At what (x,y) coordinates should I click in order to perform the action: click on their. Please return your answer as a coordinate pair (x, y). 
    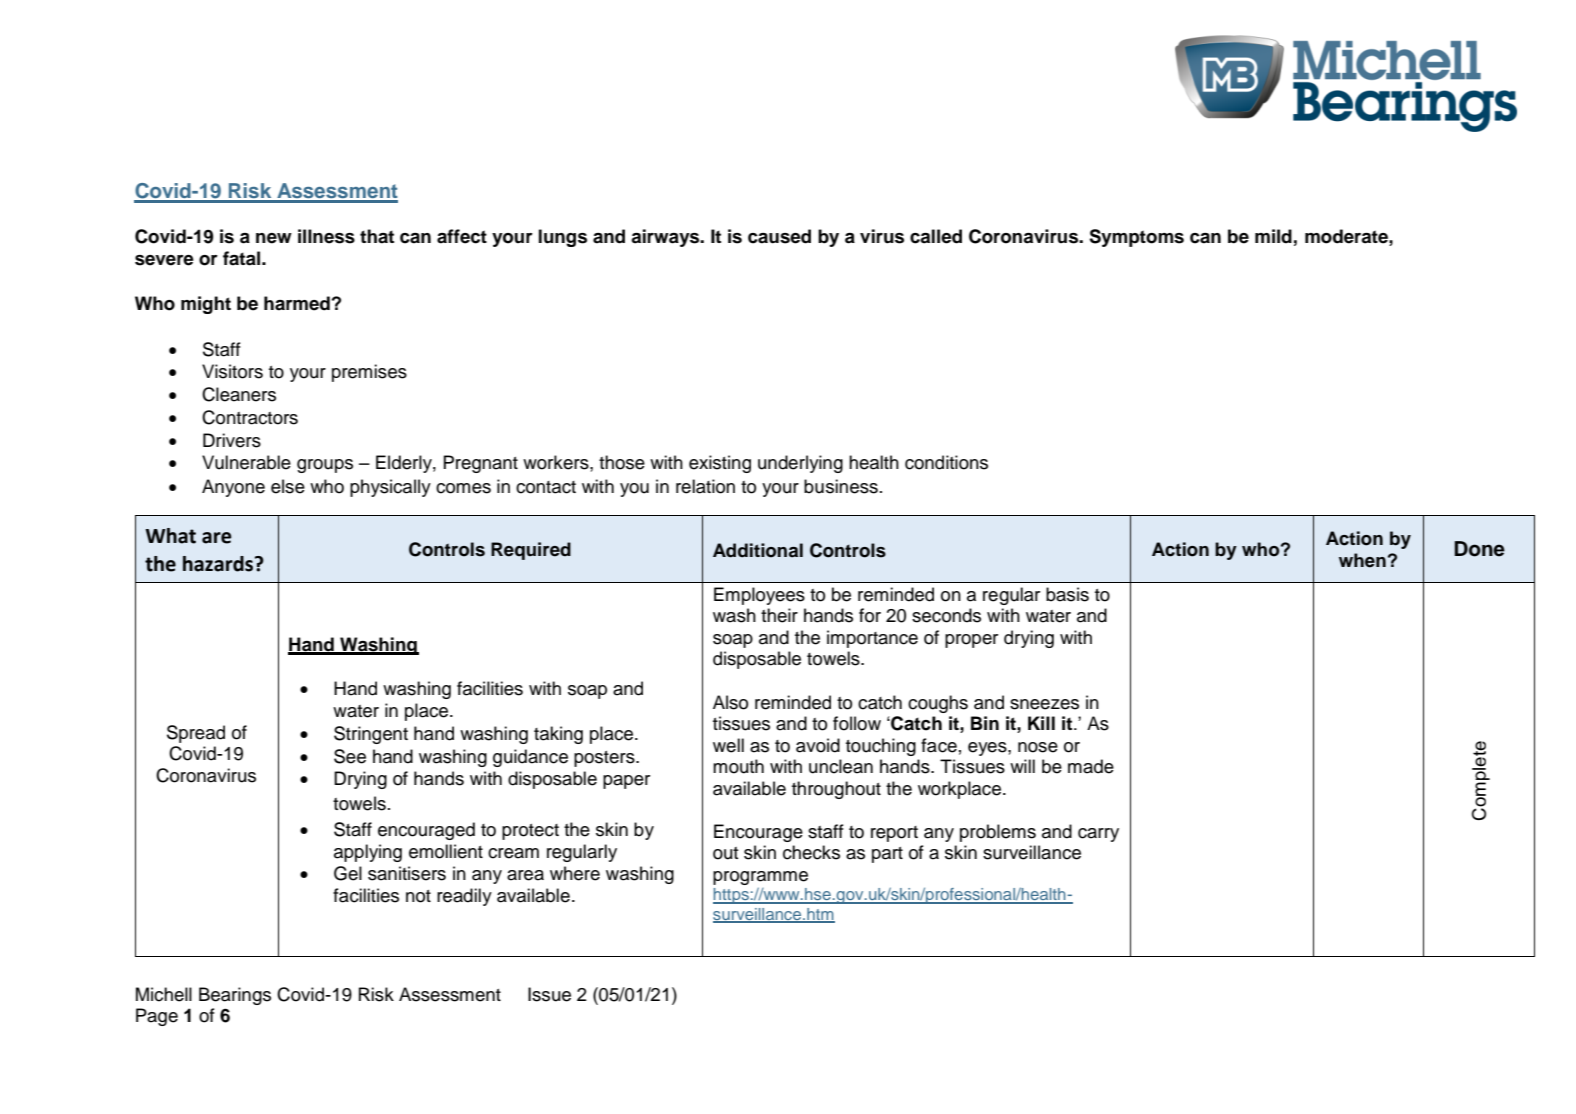
    Looking at the image, I should click on (779, 615).
